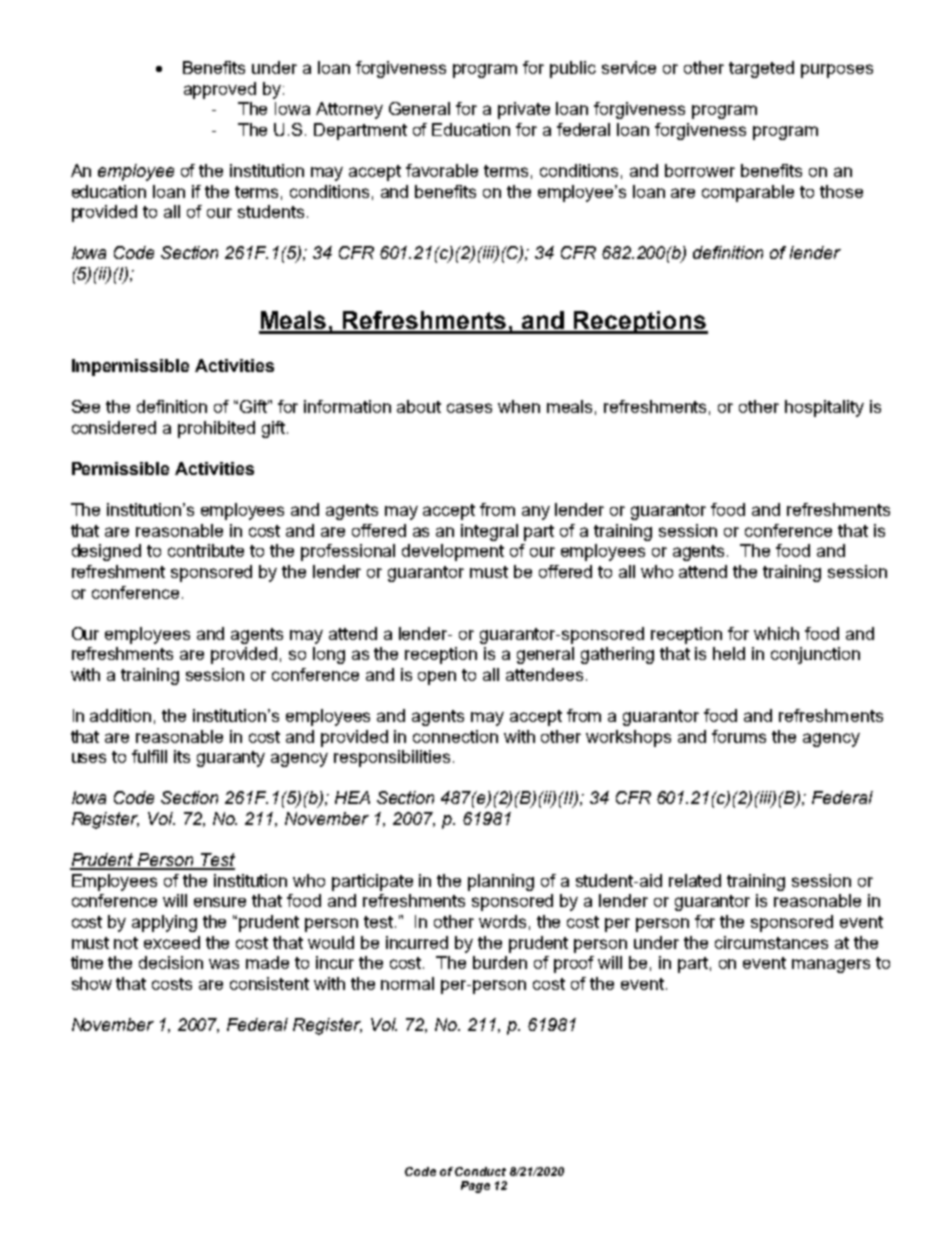 Image resolution: width=952 pixels, height=1233 pixels. I want to click on open, so click(437, 678).
